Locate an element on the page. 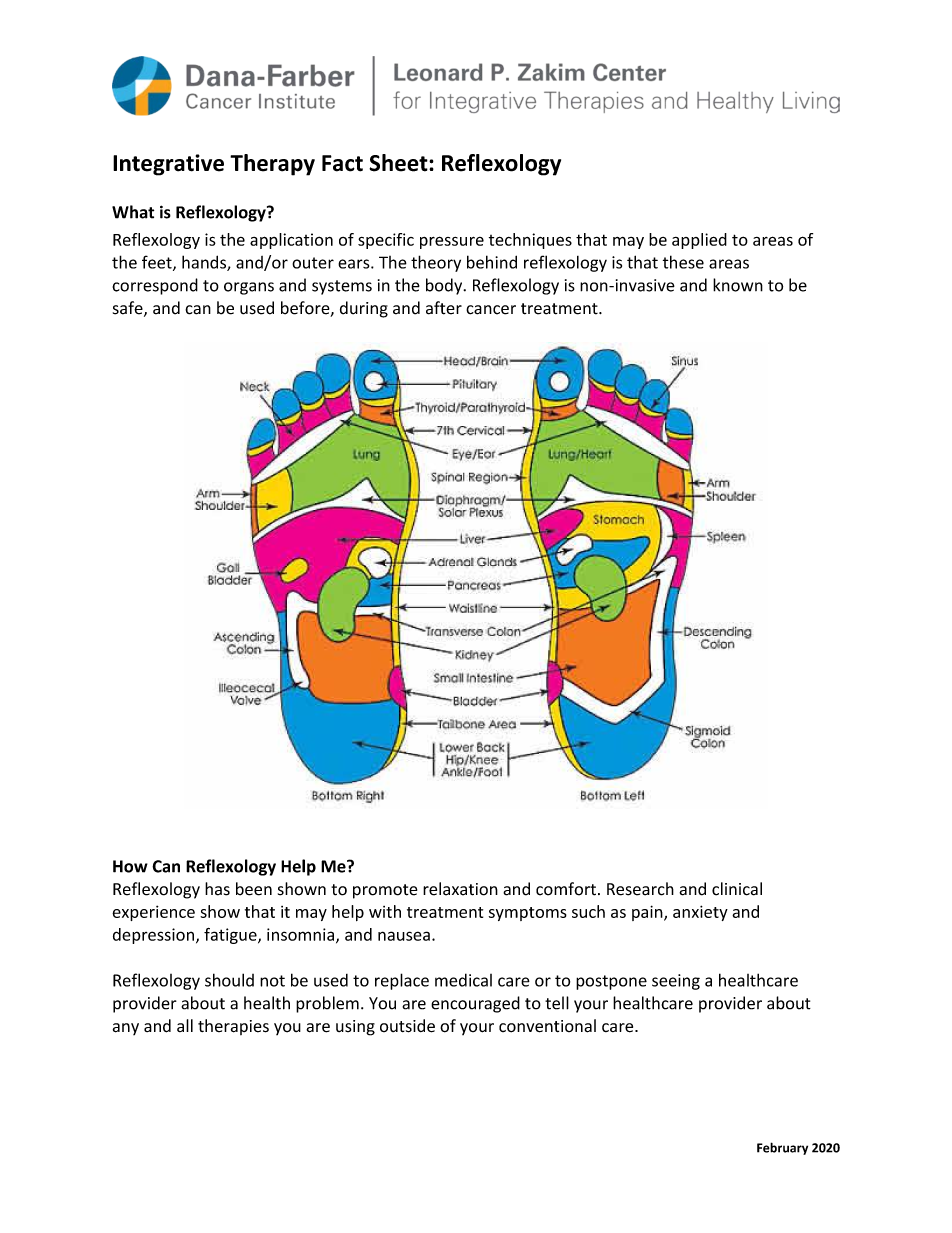  cancer is located at coordinates (491, 310).
